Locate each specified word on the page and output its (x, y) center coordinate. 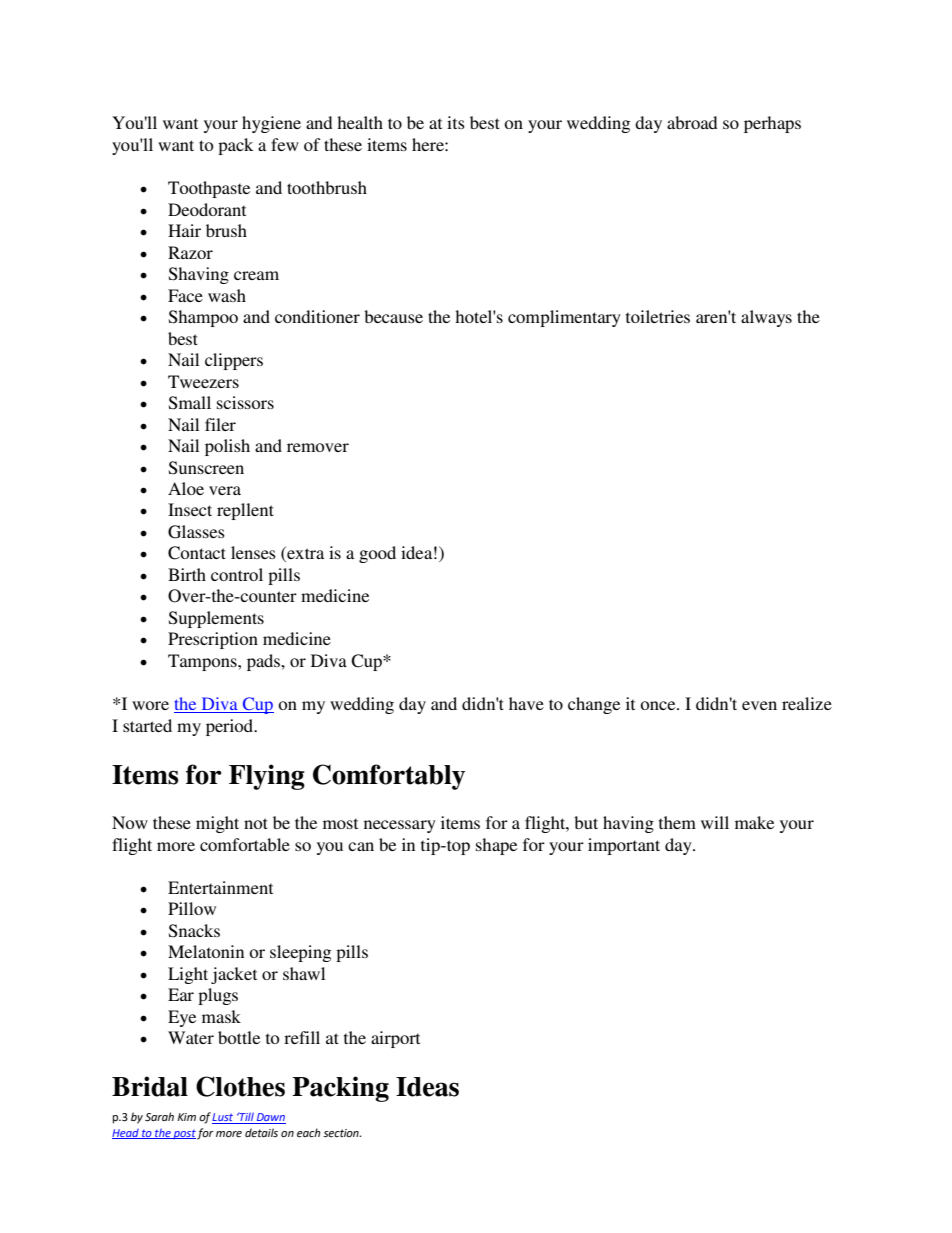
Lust (224, 1118)
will (715, 822)
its (456, 122)
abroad (692, 122)
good (377, 554)
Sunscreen (206, 468)
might (217, 824)
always (766, 318)
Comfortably (389, 777)
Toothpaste (209, 189)
